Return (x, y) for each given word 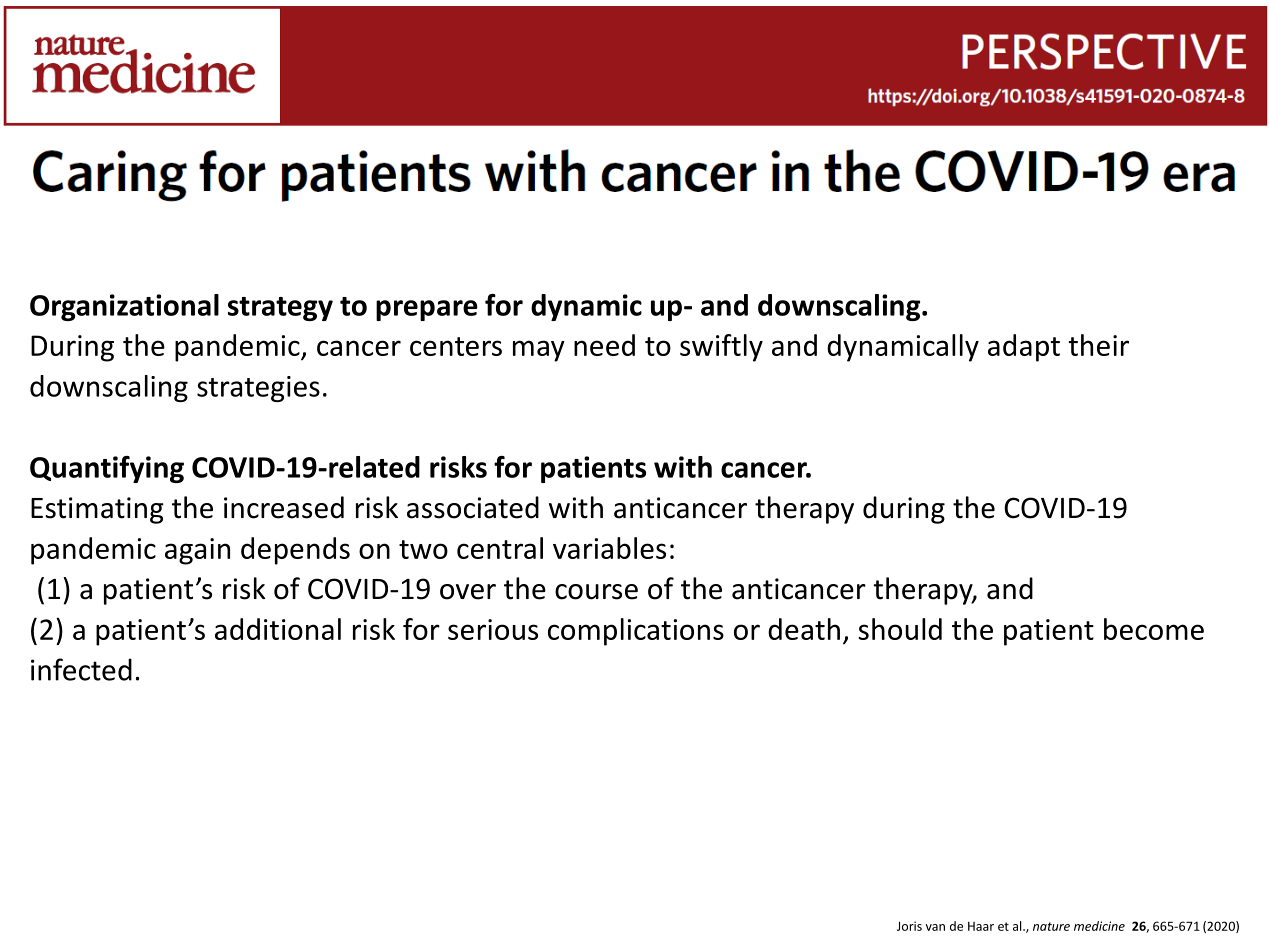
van (935, 927)
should (900, 629)
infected (81, 669)
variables (609, 548)
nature (1051, 926)
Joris (909, 926)
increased (284, 507)
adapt (1024, 348)
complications (636, 632)
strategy (280, 309)
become (1154, 629)
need (604, 345)
